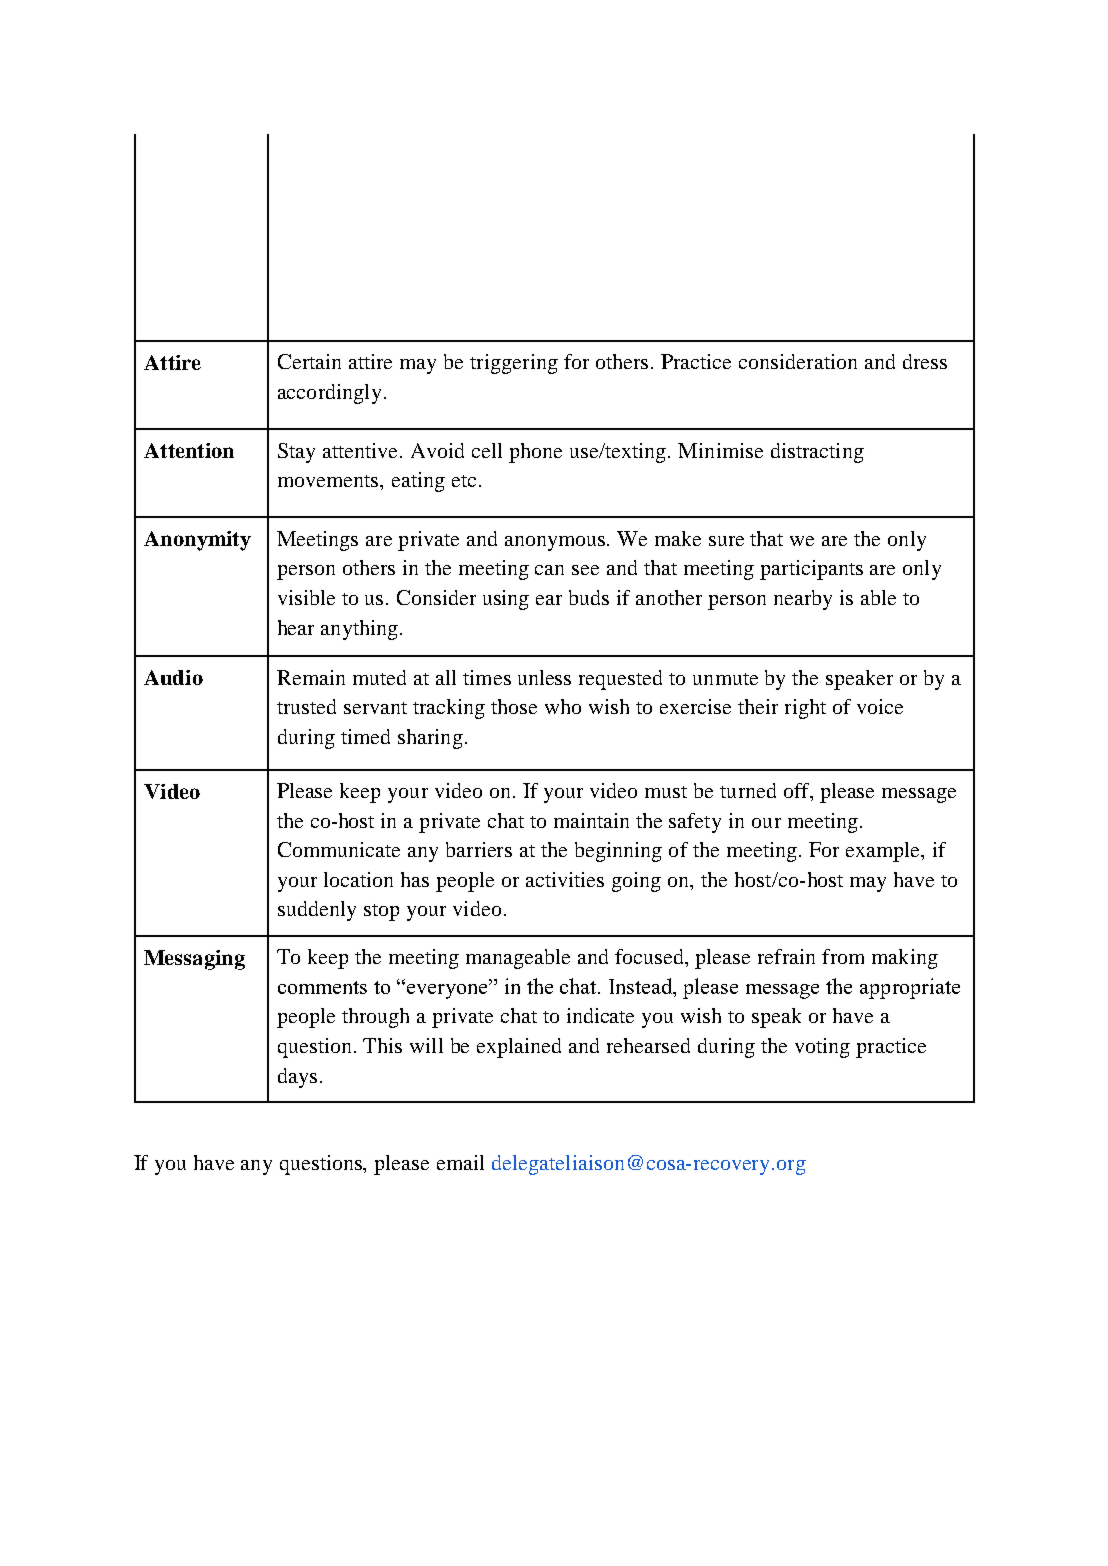  What do you see at coordinates (317, 911) in the document?
I see `suddenly` at bounding box center [317, 911].
